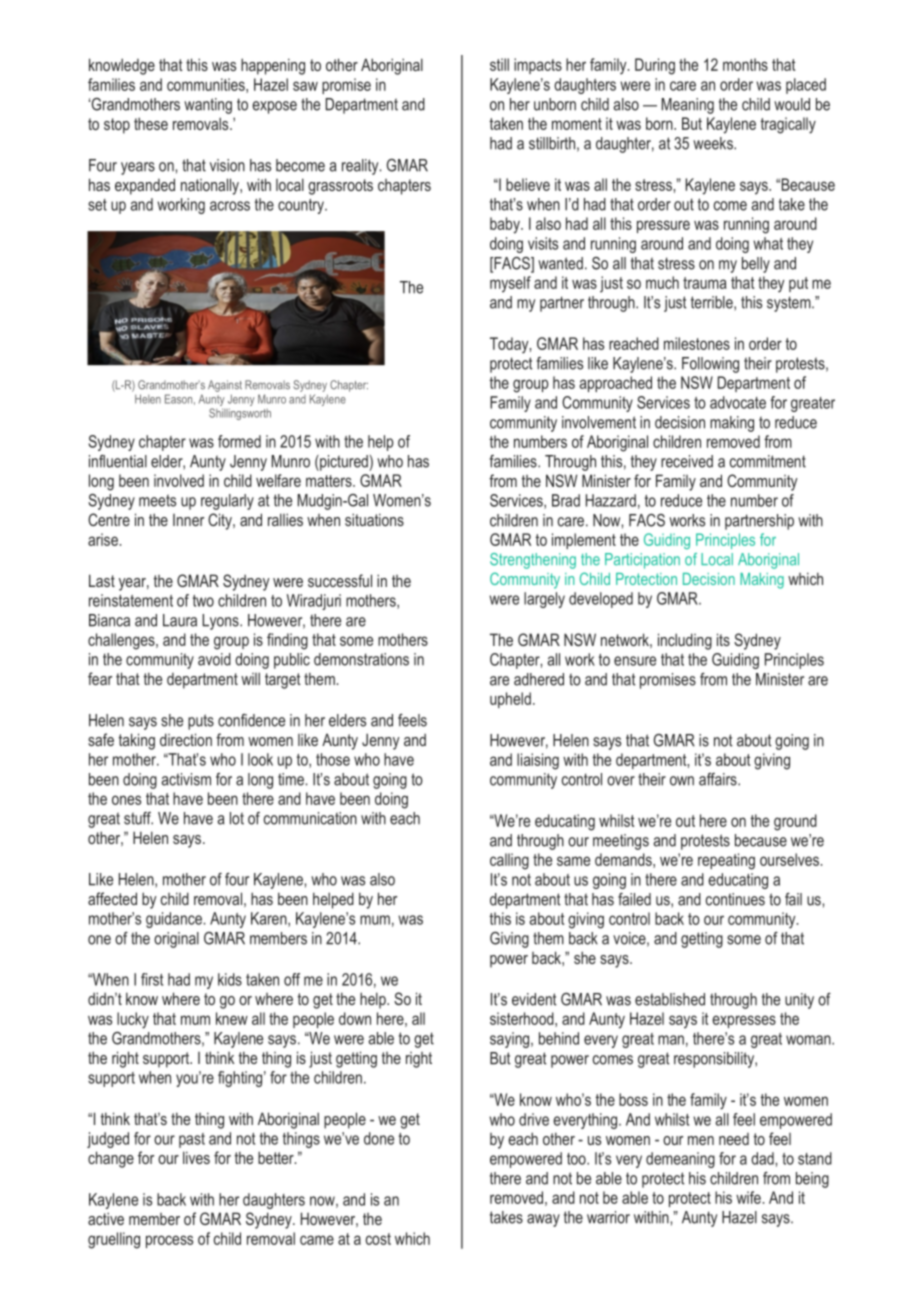 Image resolution: width=924 pixels, height=1308 pixels. I want to click on upheld, so click(510, 700).
